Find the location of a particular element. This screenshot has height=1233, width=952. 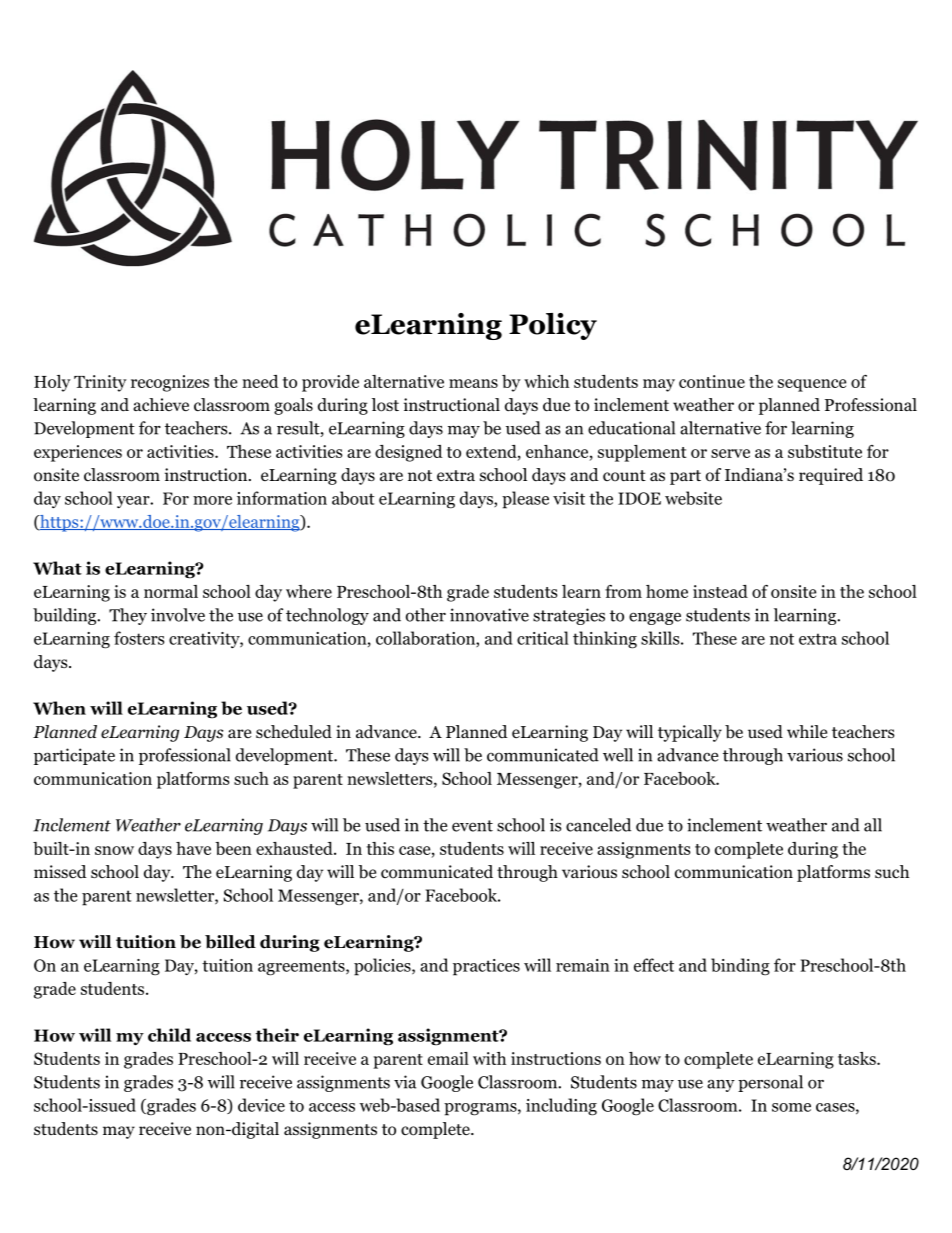

recognizes is located at coordinates (170, 383).
